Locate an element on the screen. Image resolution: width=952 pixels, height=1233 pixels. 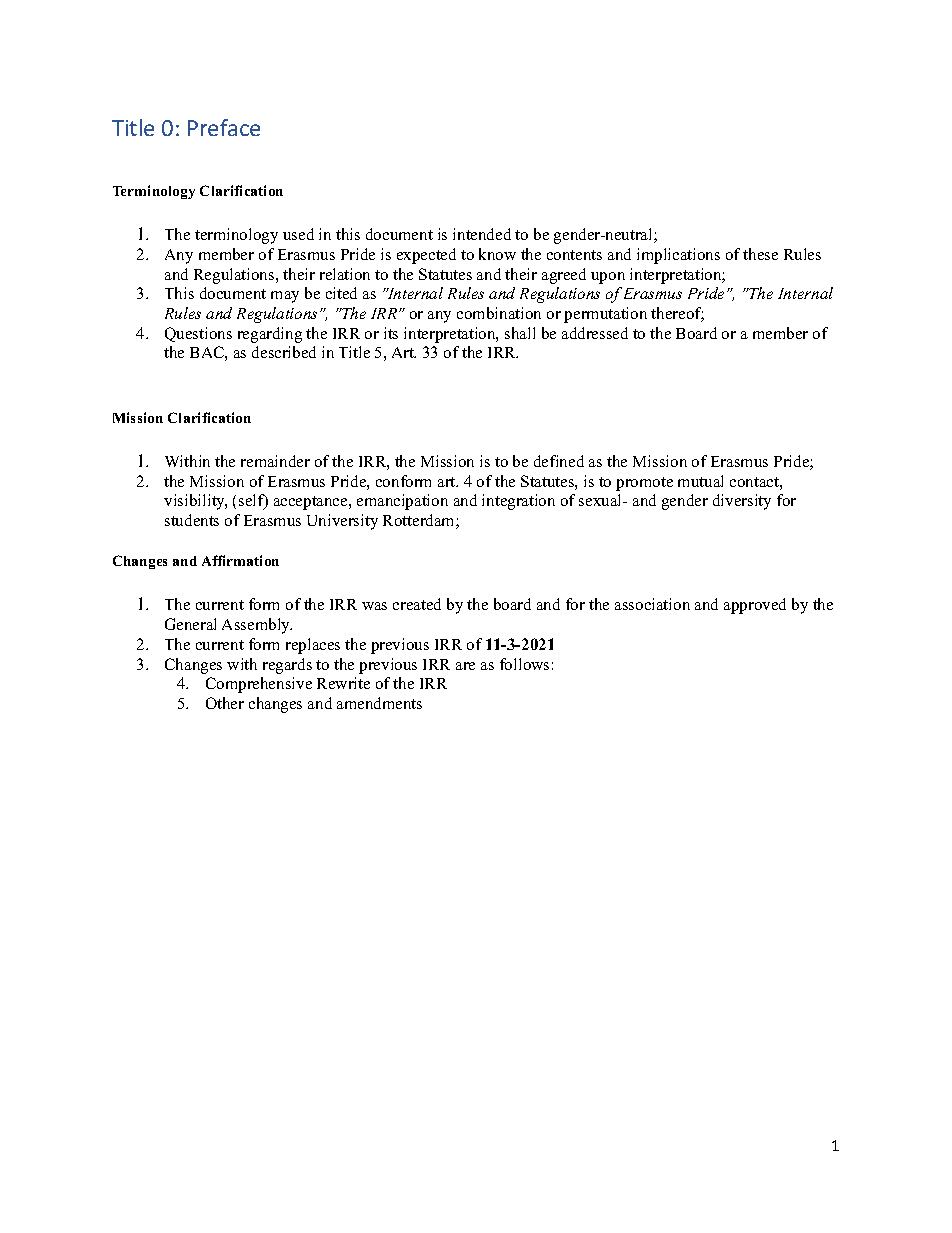
Preface is located at coordinates (224, 127).
